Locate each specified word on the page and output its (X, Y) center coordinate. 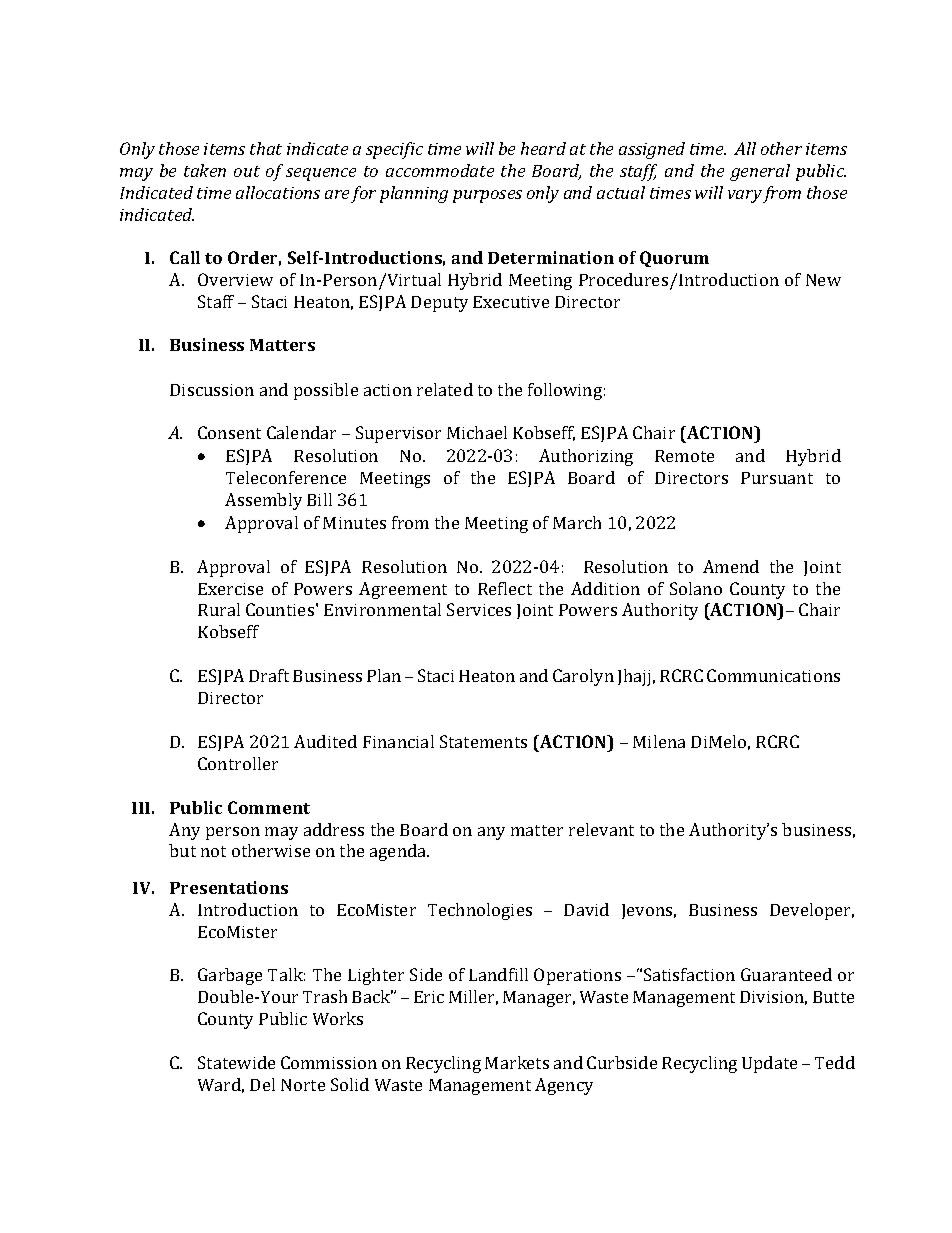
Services (479, 609)
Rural (219, 609)
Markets (517, 1062)
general (760, 172)
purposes (487, 196)
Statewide (236, 1062)
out (247, 171)
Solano (696, 588)
